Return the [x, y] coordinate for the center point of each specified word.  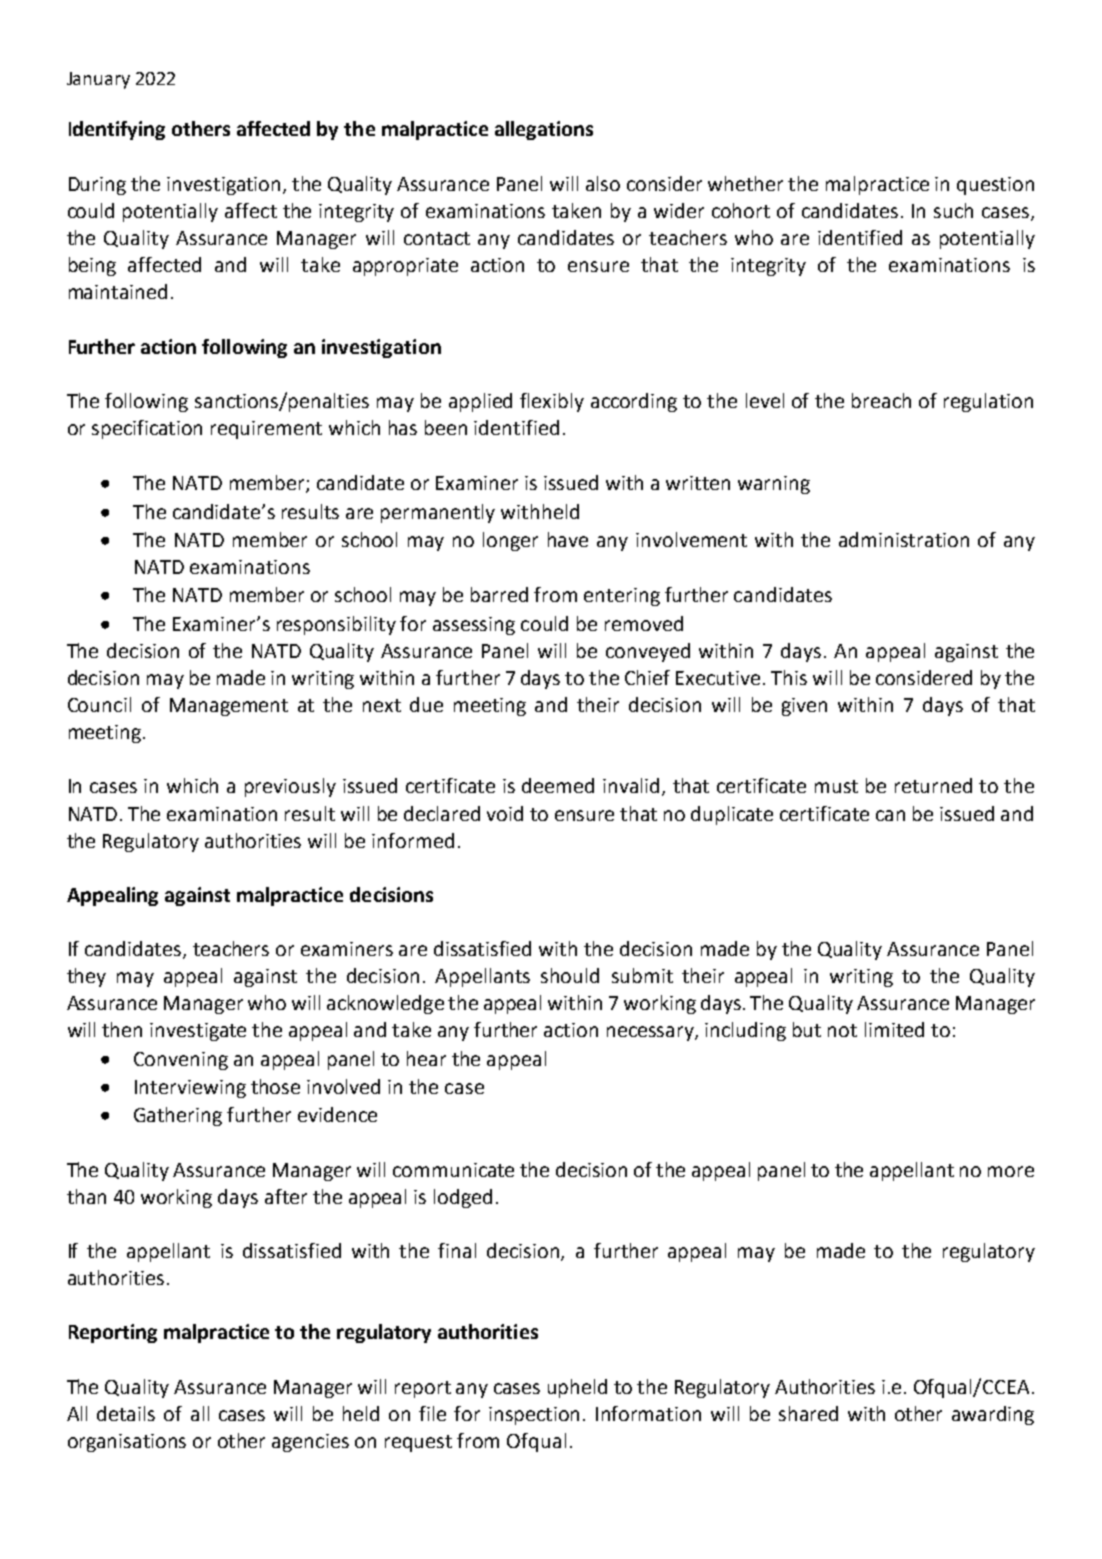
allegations [544, 130]
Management [229, 707]
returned [933, 785]
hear [426, 1058]
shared [808, 1413]
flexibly [552, 402]
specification [147, 429]
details [126, 1413]
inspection [534, 1416]
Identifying [117, 130]
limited [894, 1029]
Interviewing [190, 1089]
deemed [558, 785]
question [995, 186]
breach [881, 400]
